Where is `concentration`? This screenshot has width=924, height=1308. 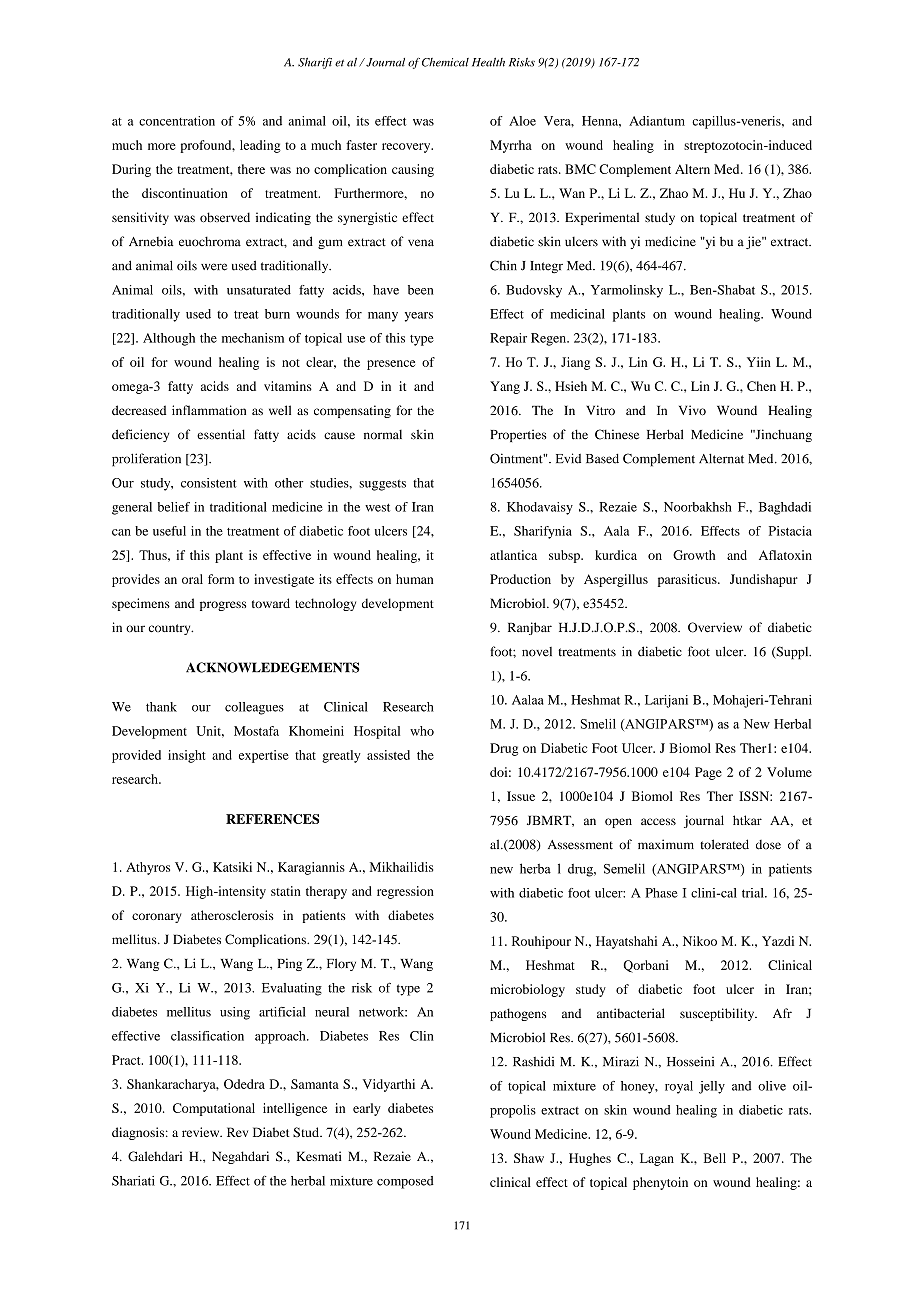
concentration is located at coordinates (177, 121).
